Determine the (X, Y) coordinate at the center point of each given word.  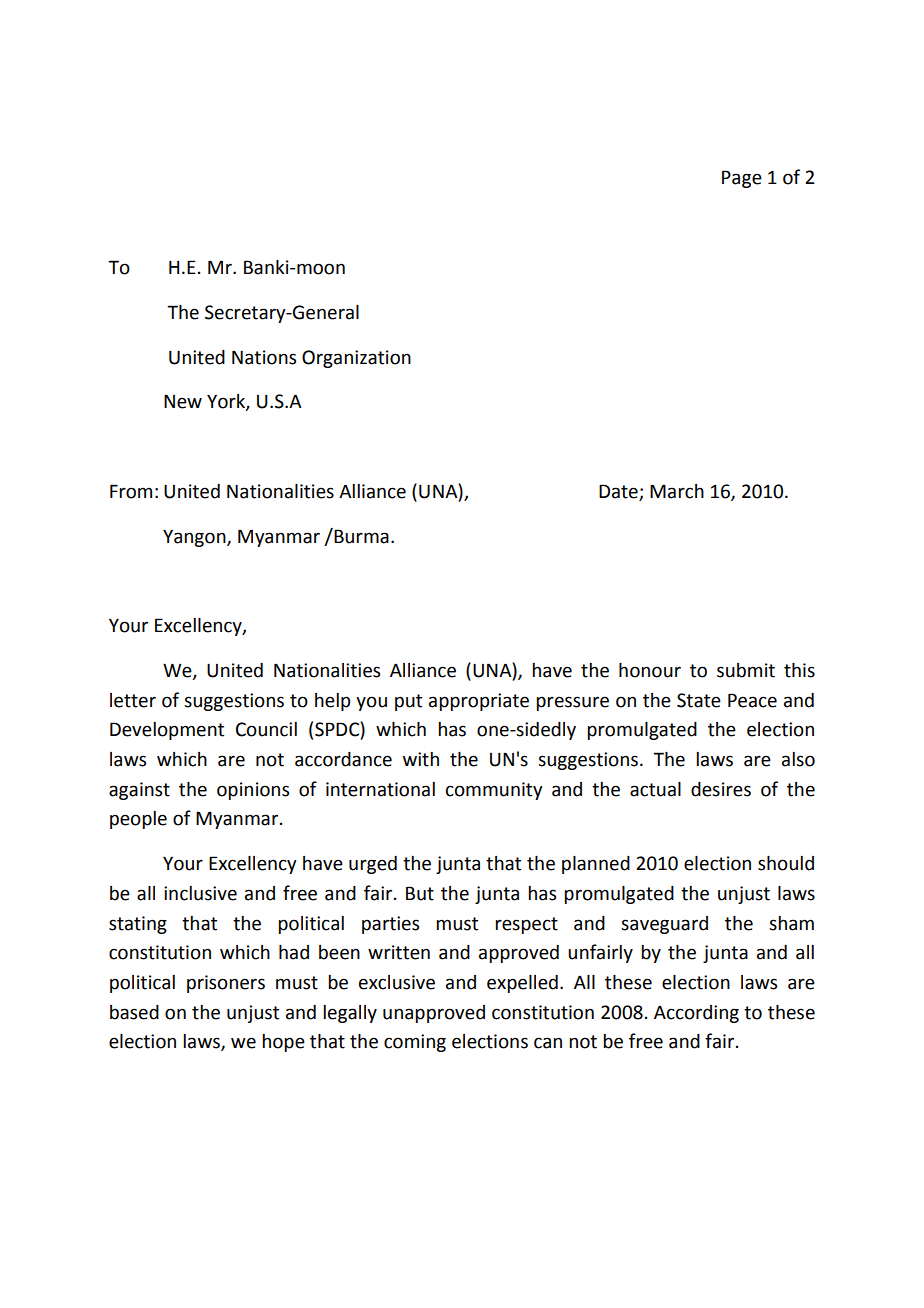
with (421, 759)
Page (742, 179)
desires (721, 789)
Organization (356, 359)
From (131, 491)
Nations (264, 357)
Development (167, 731)
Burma (360, 536)
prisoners (226, 984)
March (677, 491)
